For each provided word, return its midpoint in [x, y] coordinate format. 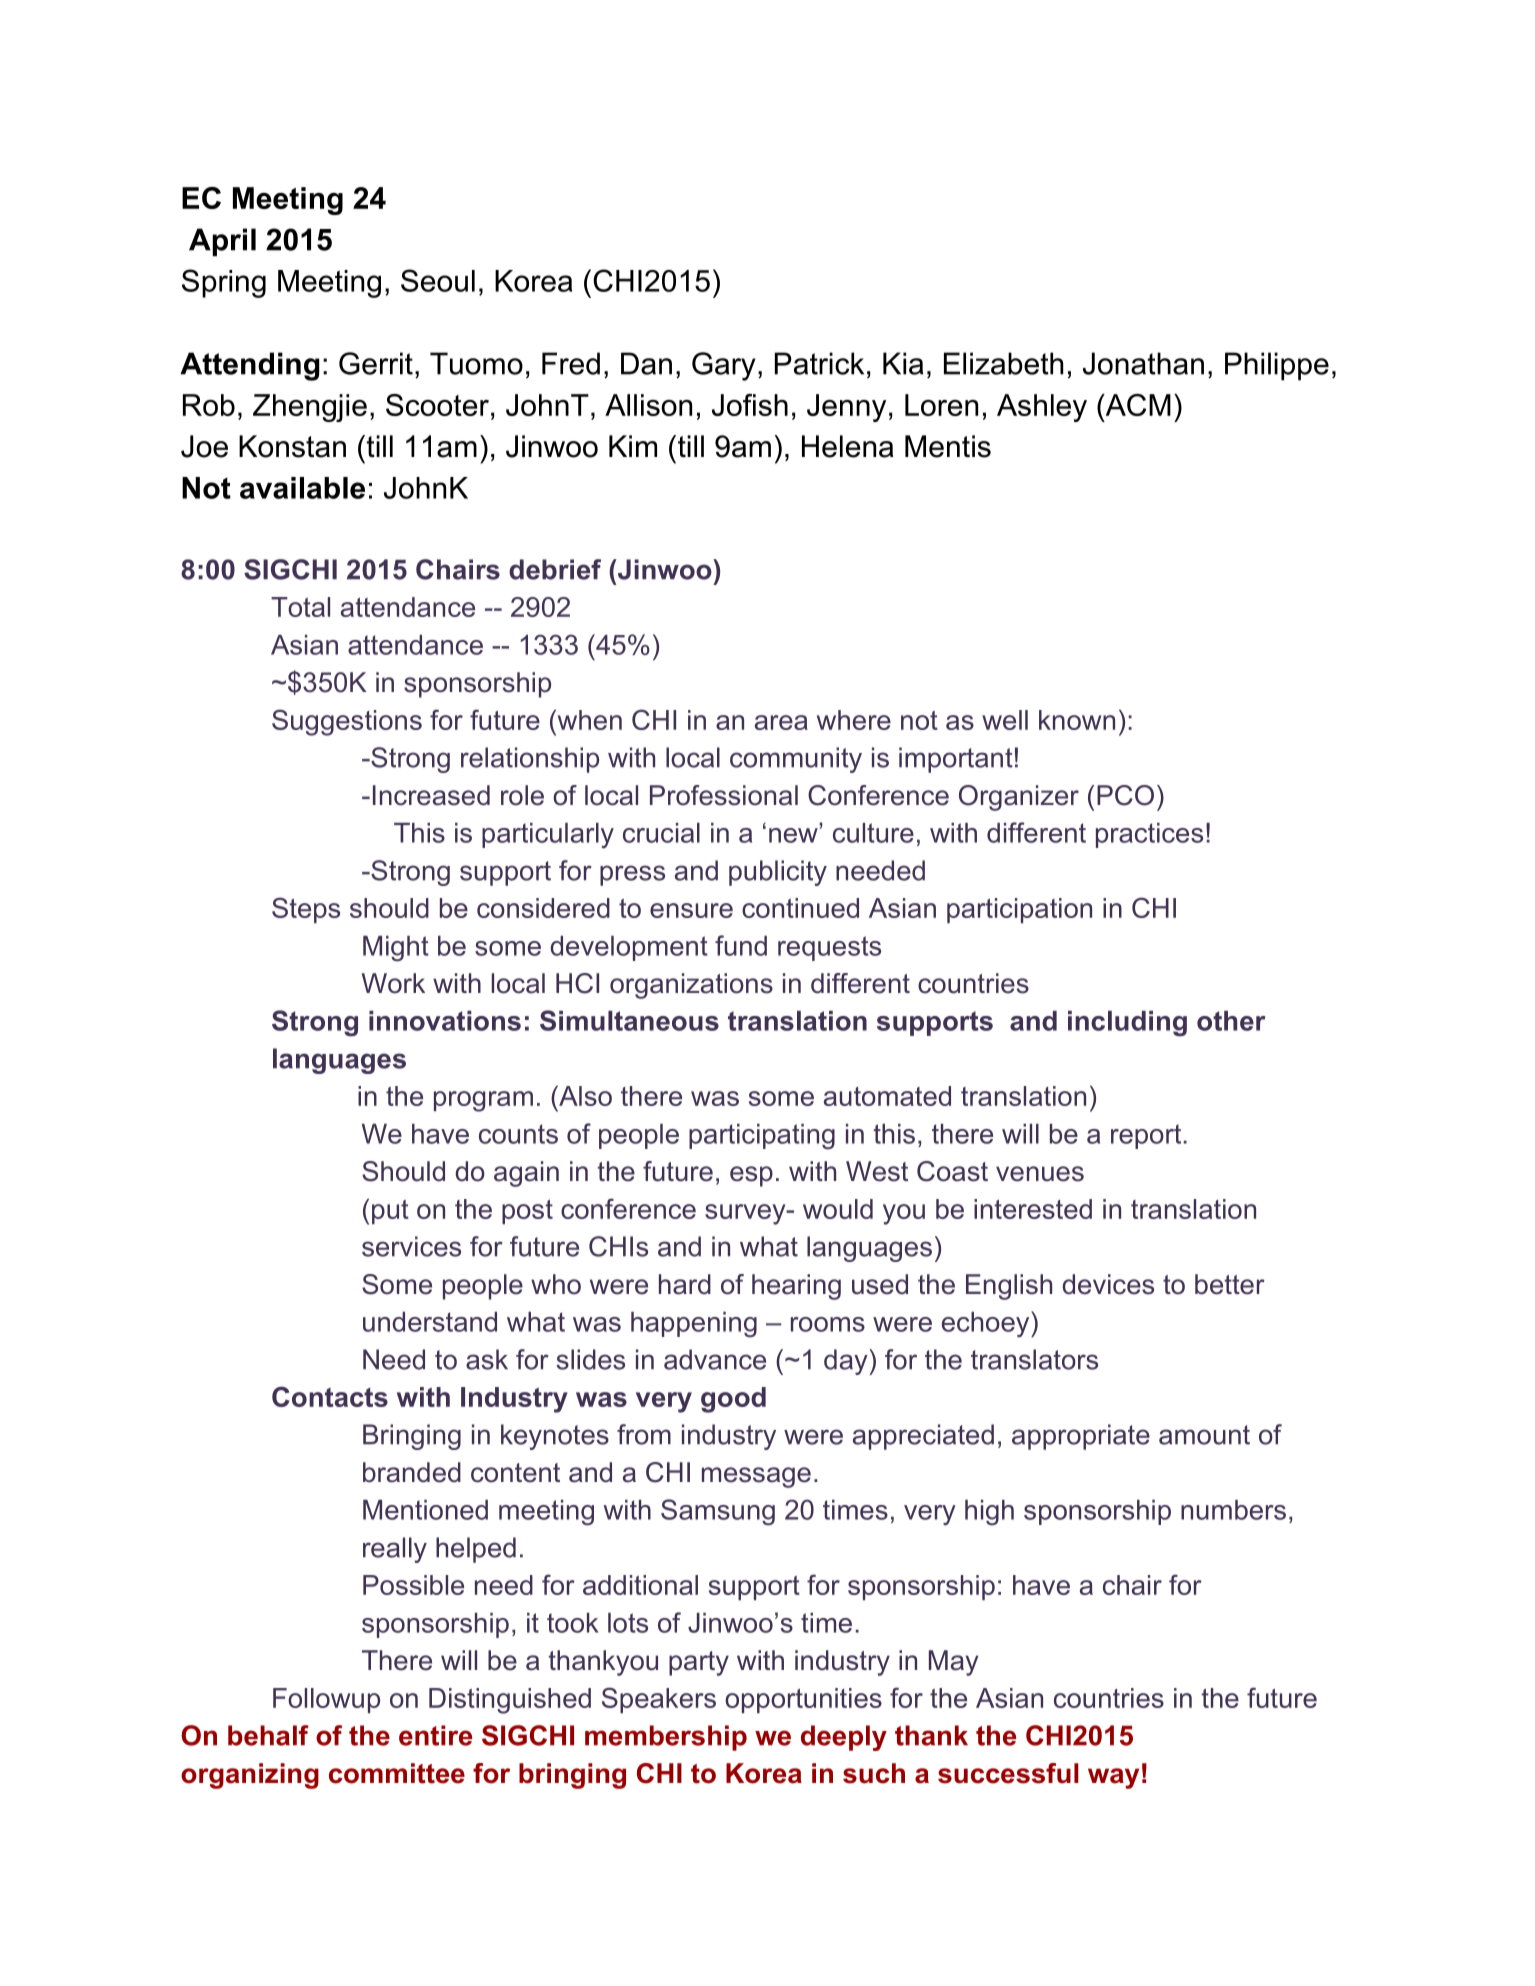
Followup [326, 1700]
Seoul [438, 280]
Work [393, 983]
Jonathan [1143, 363]
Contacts [330, 1396]
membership [666, 1738]
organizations [691, 986]
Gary [724, 366]
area [781, 722]
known [1077, 720]
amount [1204, 1435]
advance [715, 1359]
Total [300, 607]
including [1127, 1024]
